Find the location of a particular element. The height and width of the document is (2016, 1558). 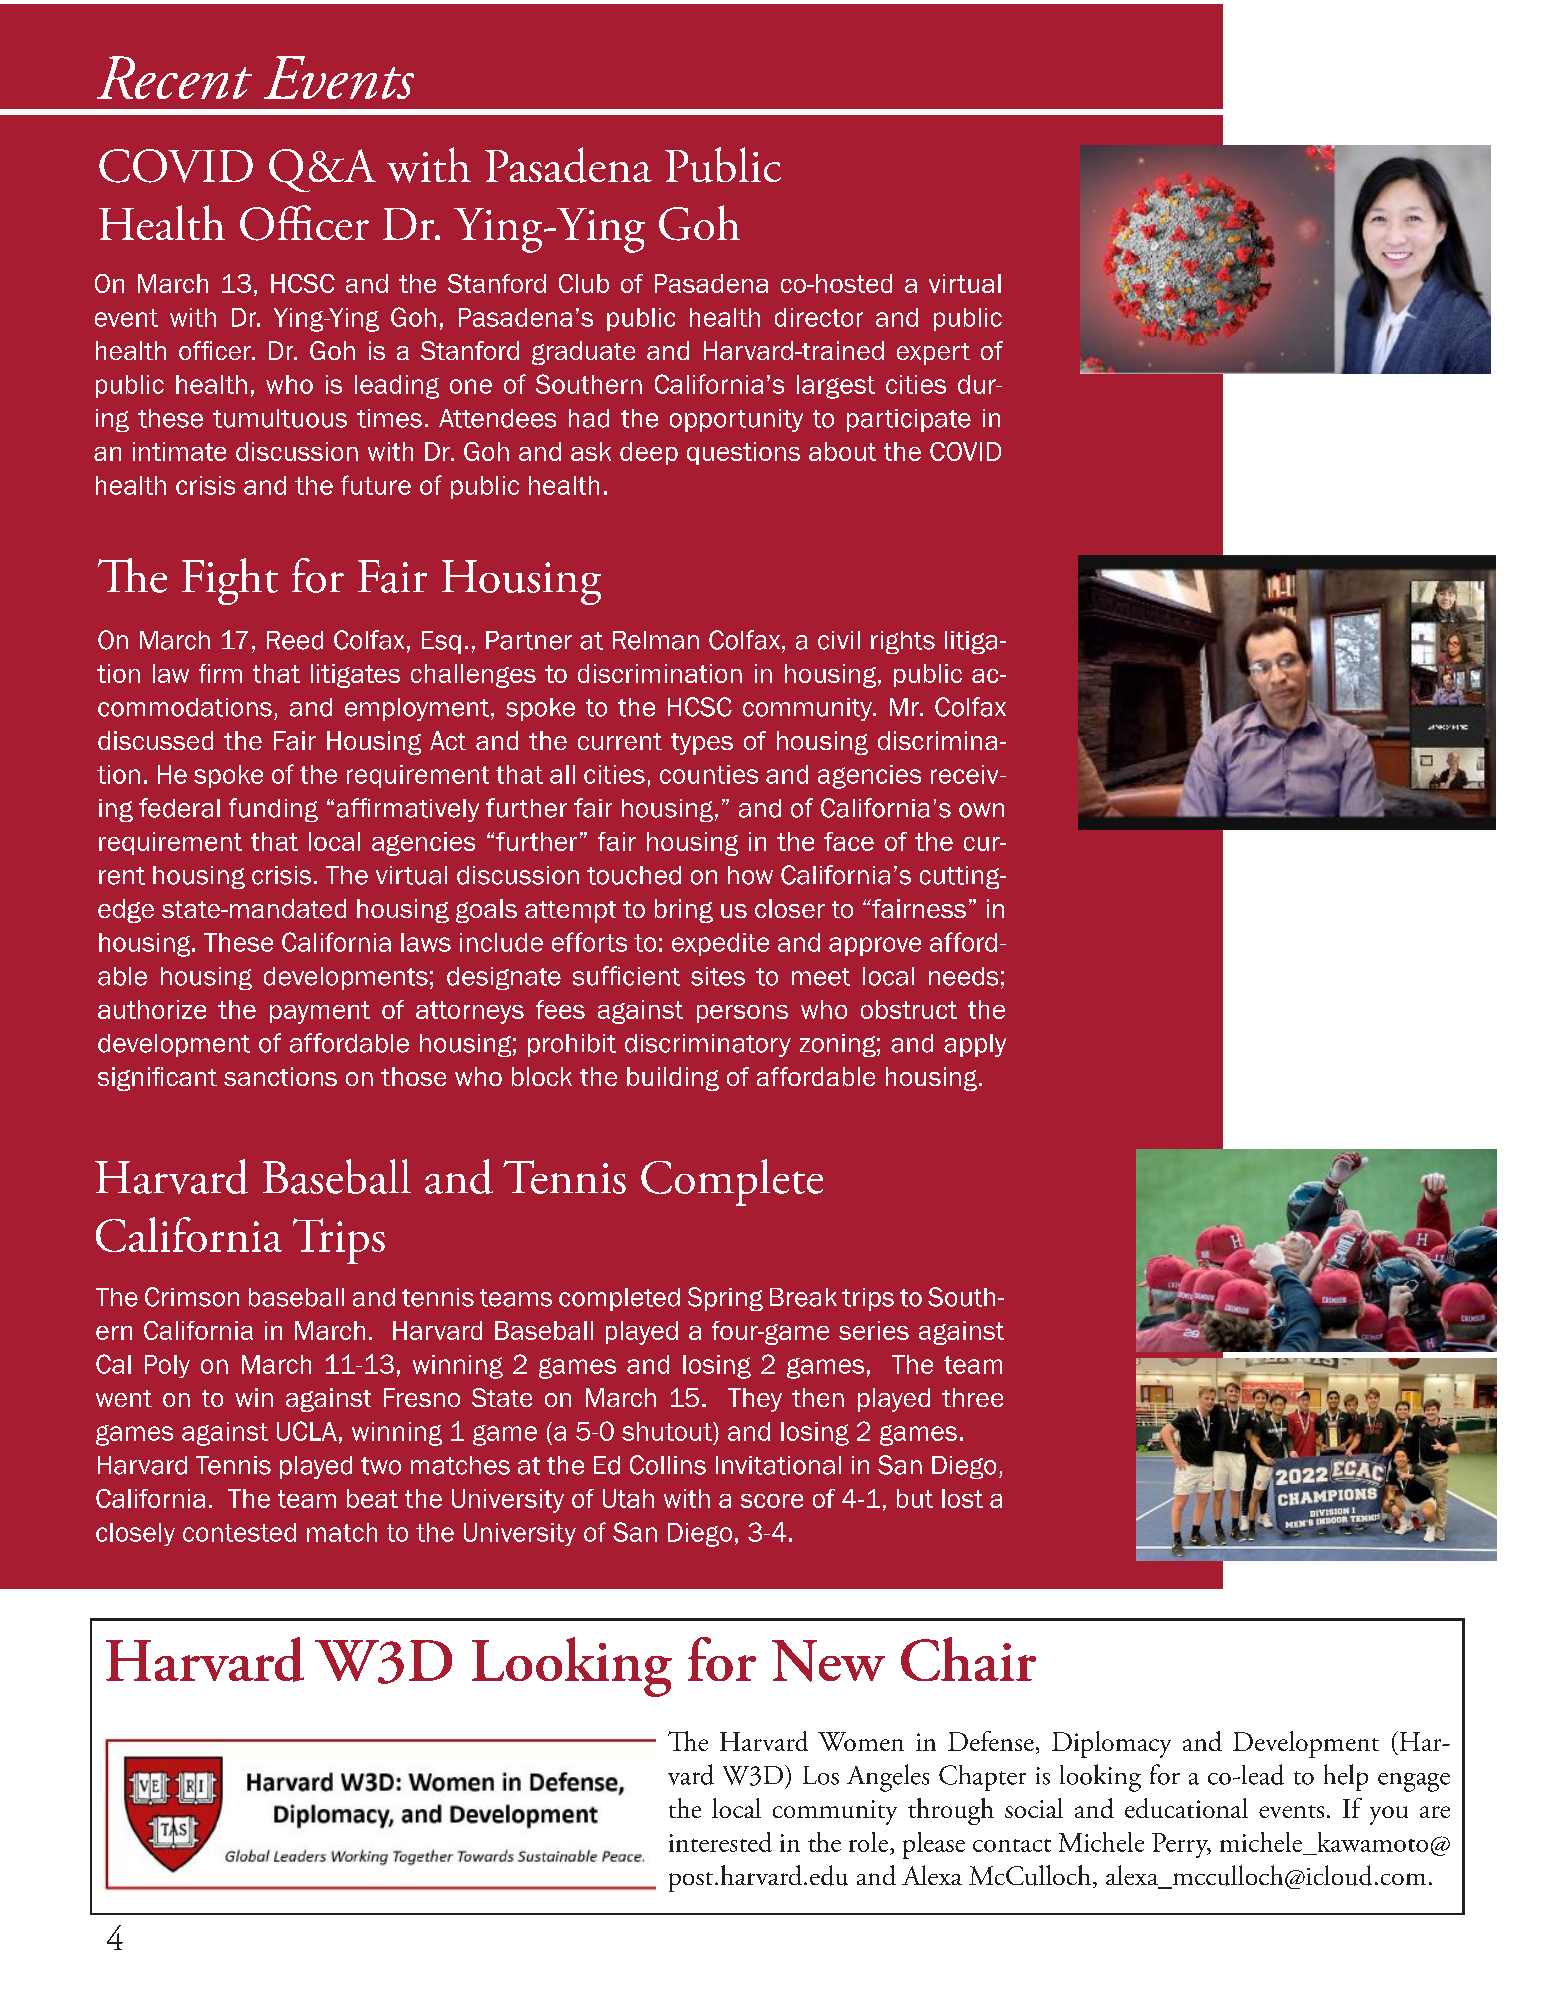

needs is located at coordinates (963, 976).
